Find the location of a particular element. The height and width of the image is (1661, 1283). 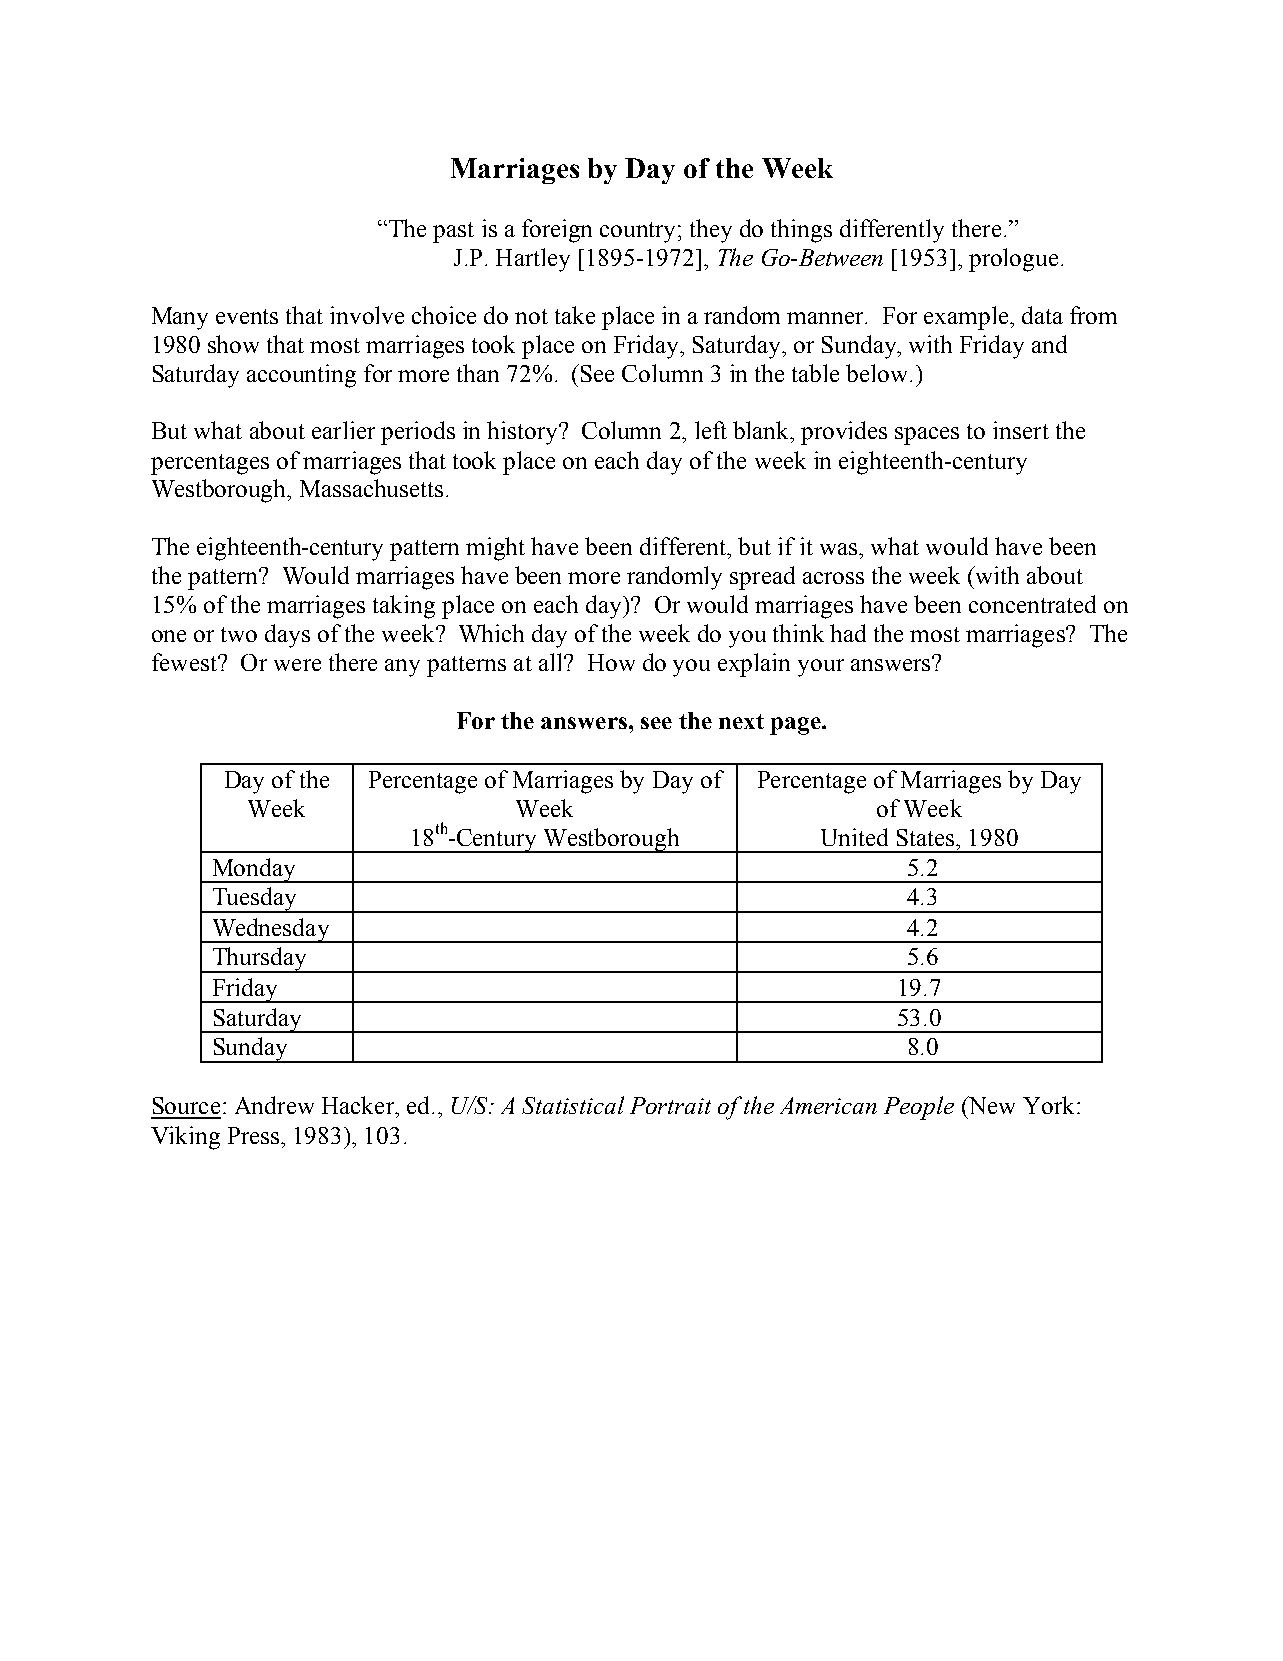

all is located at coordinates (552, 662).
